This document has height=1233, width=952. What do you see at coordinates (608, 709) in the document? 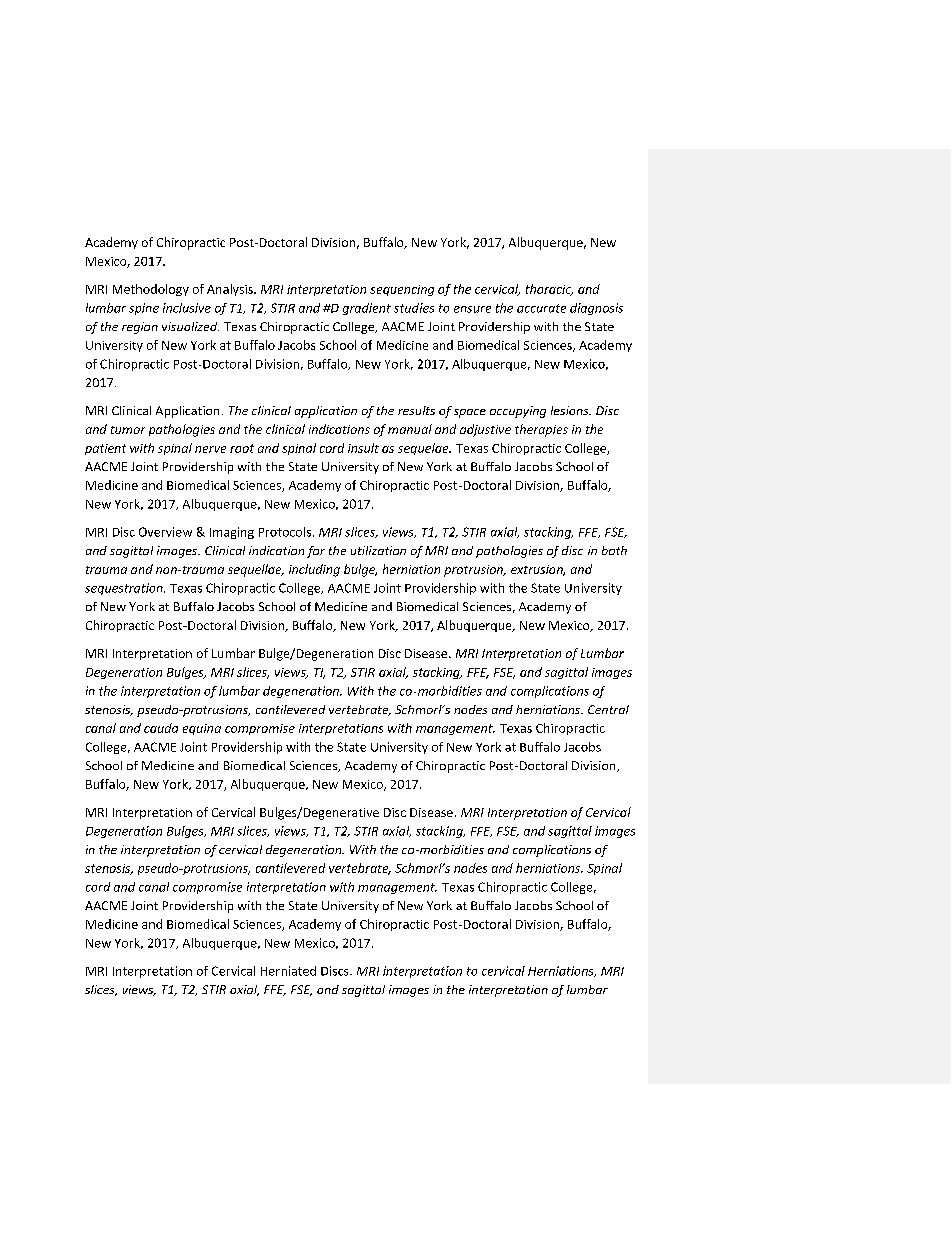
I see `Central` at bounding box center [608, 709].
